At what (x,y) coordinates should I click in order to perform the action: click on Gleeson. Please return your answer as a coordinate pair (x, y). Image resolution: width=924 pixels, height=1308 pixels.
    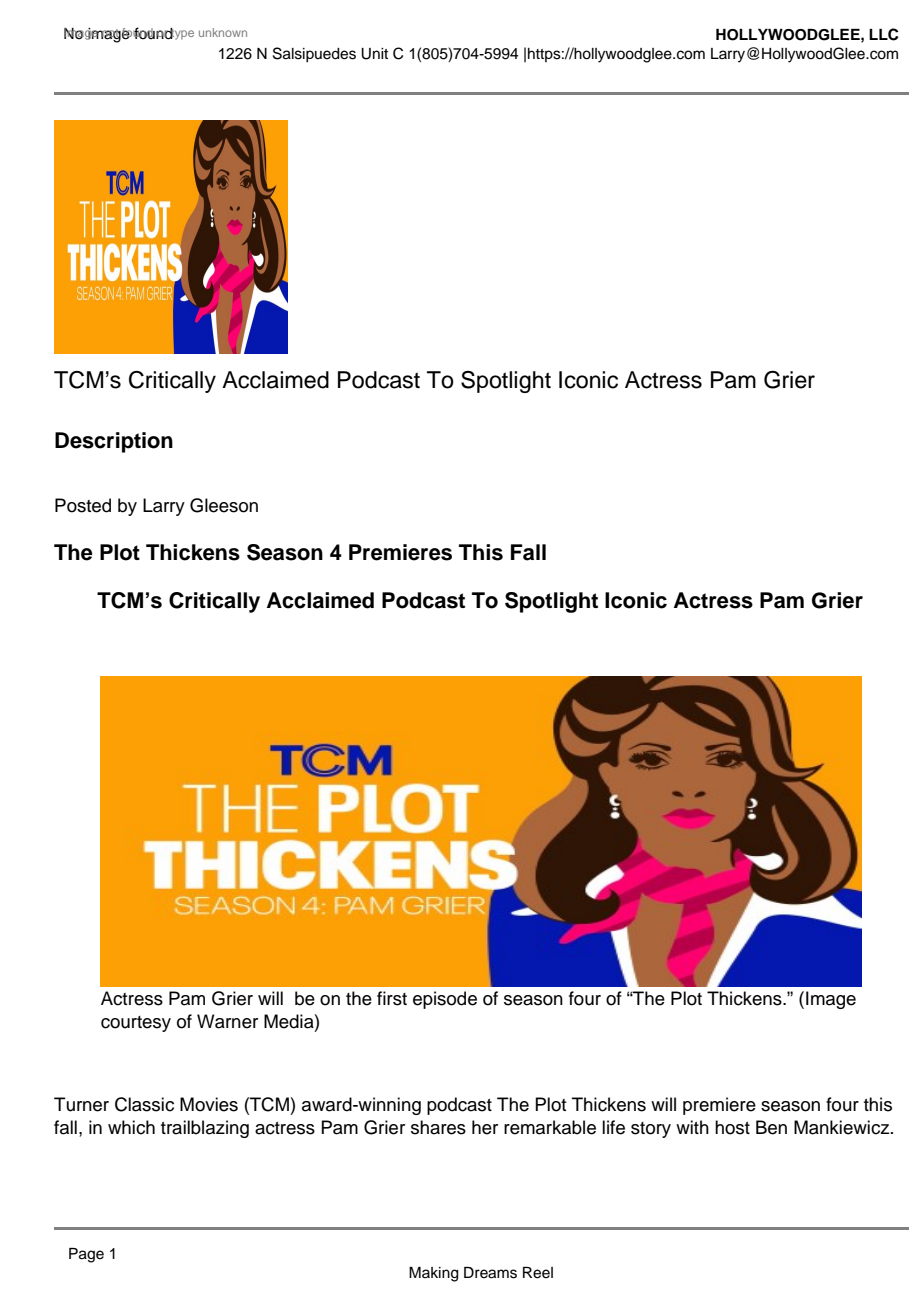
    Looking at the image, I should click on (224, 505).
